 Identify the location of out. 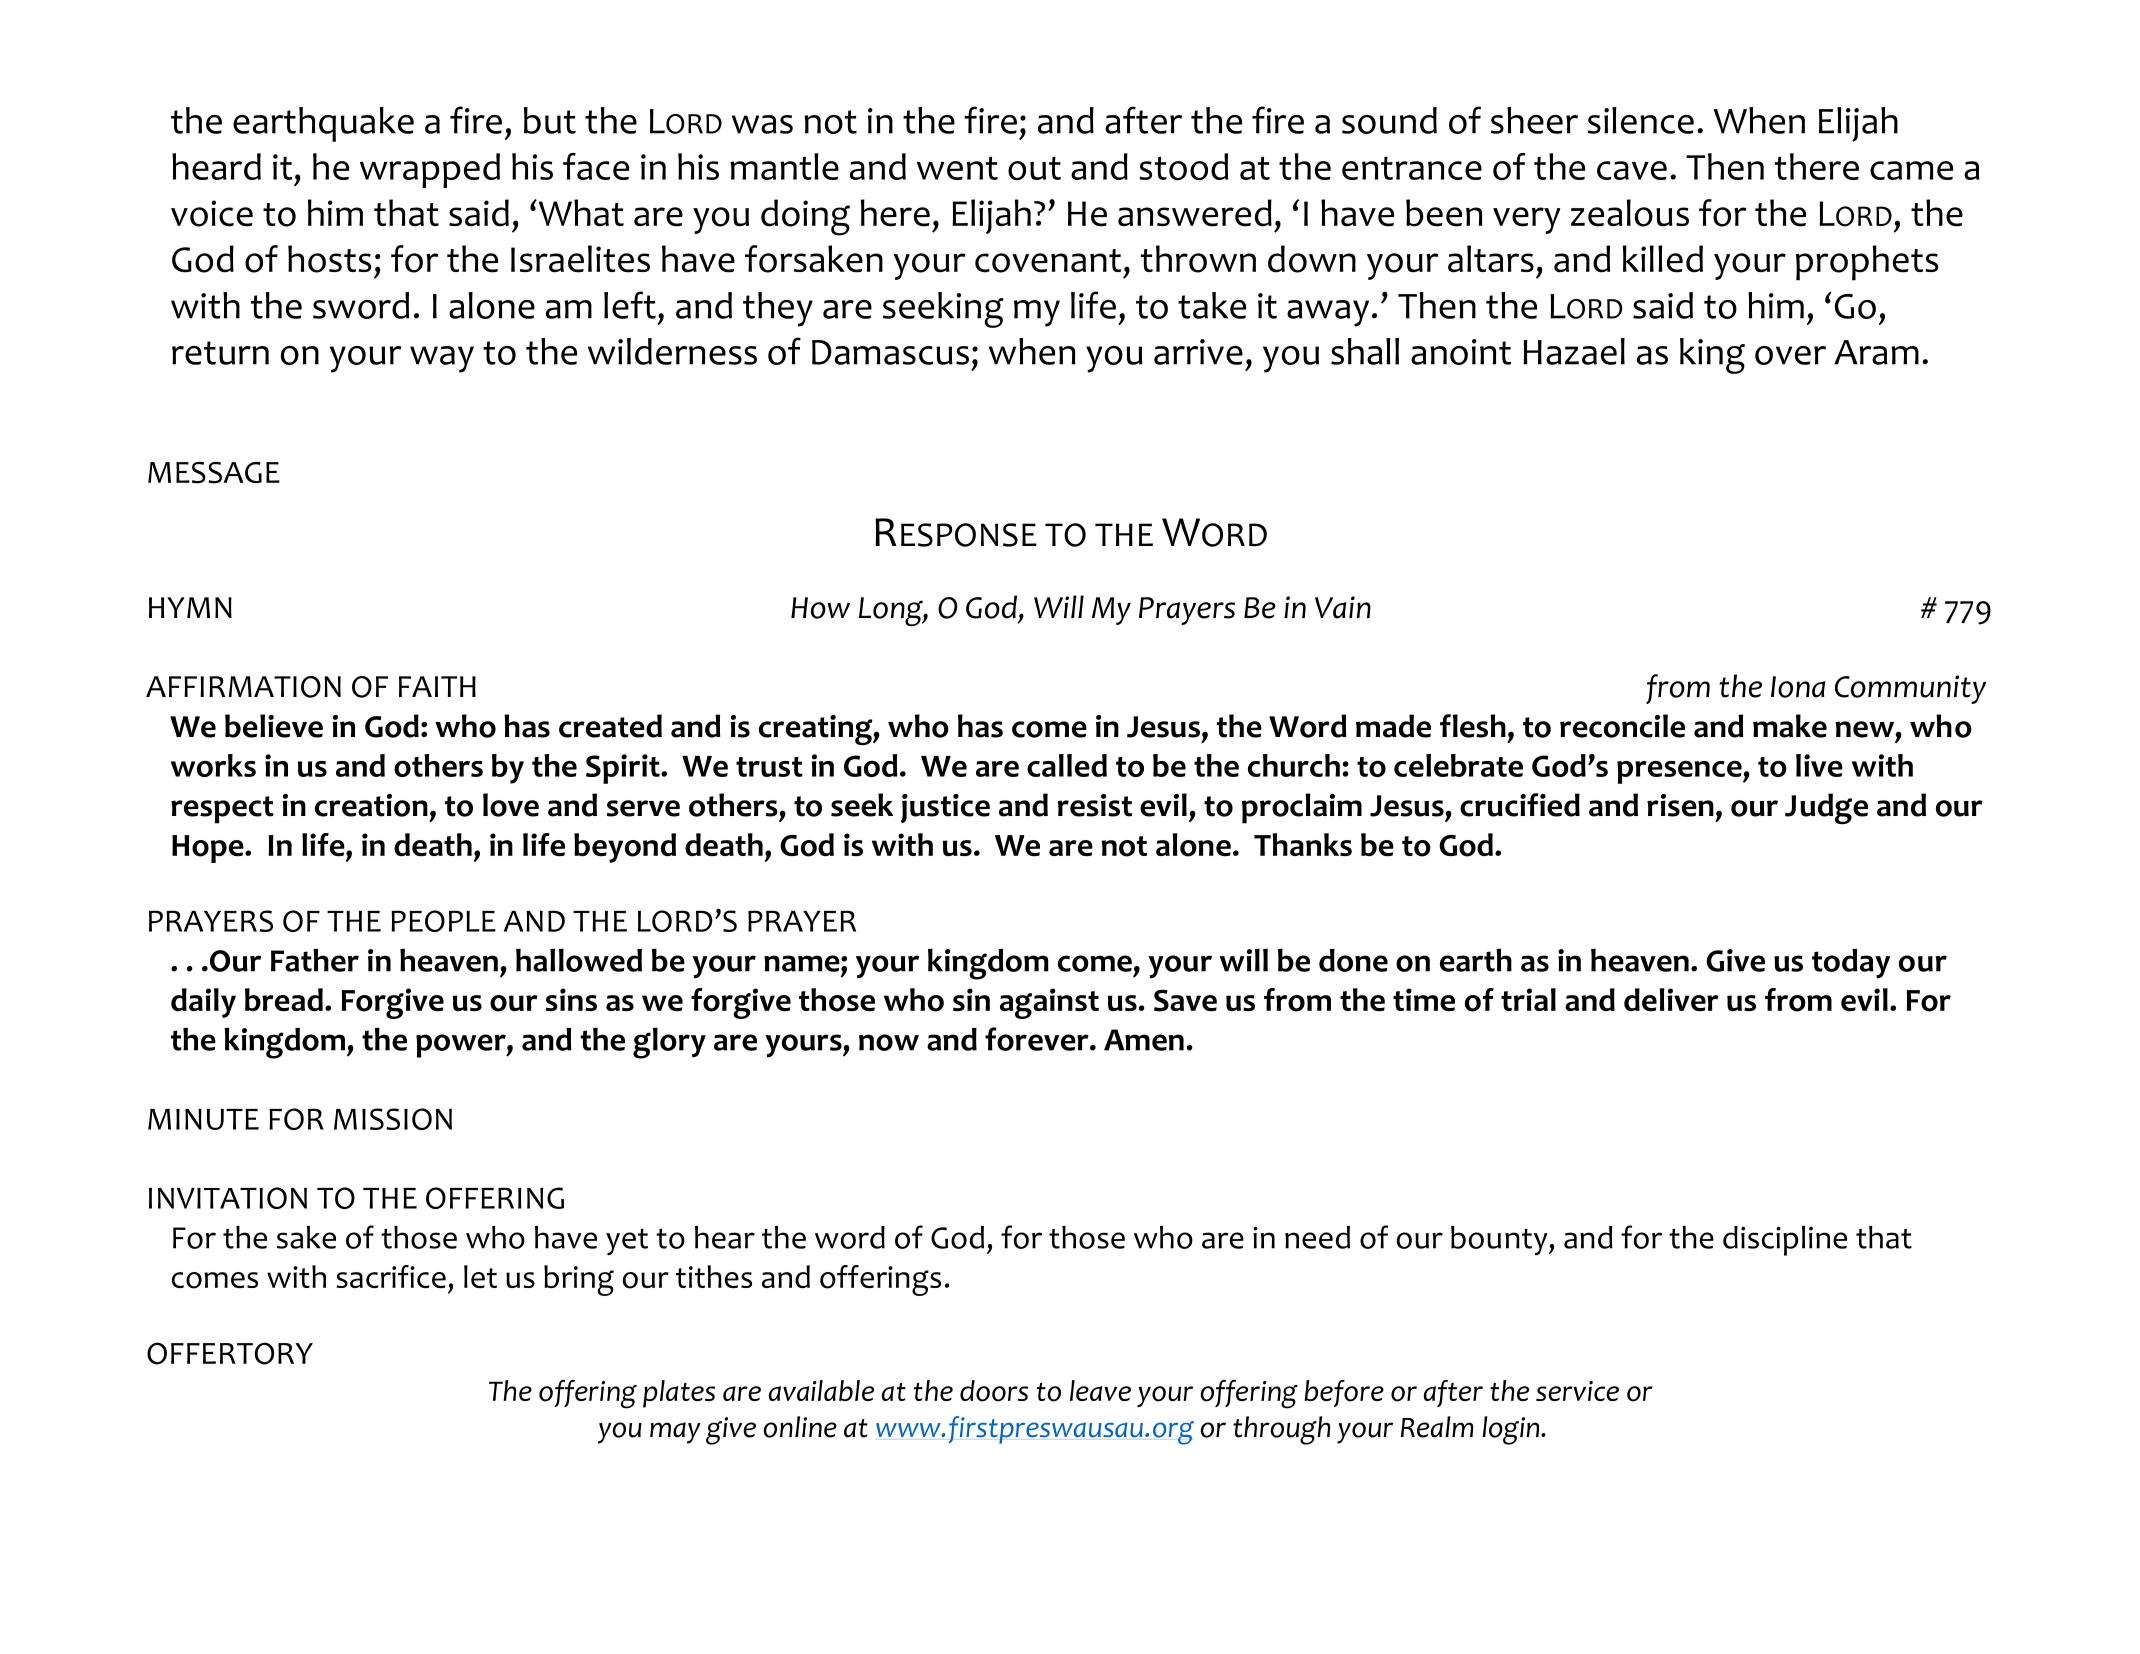
(1034, 168).
